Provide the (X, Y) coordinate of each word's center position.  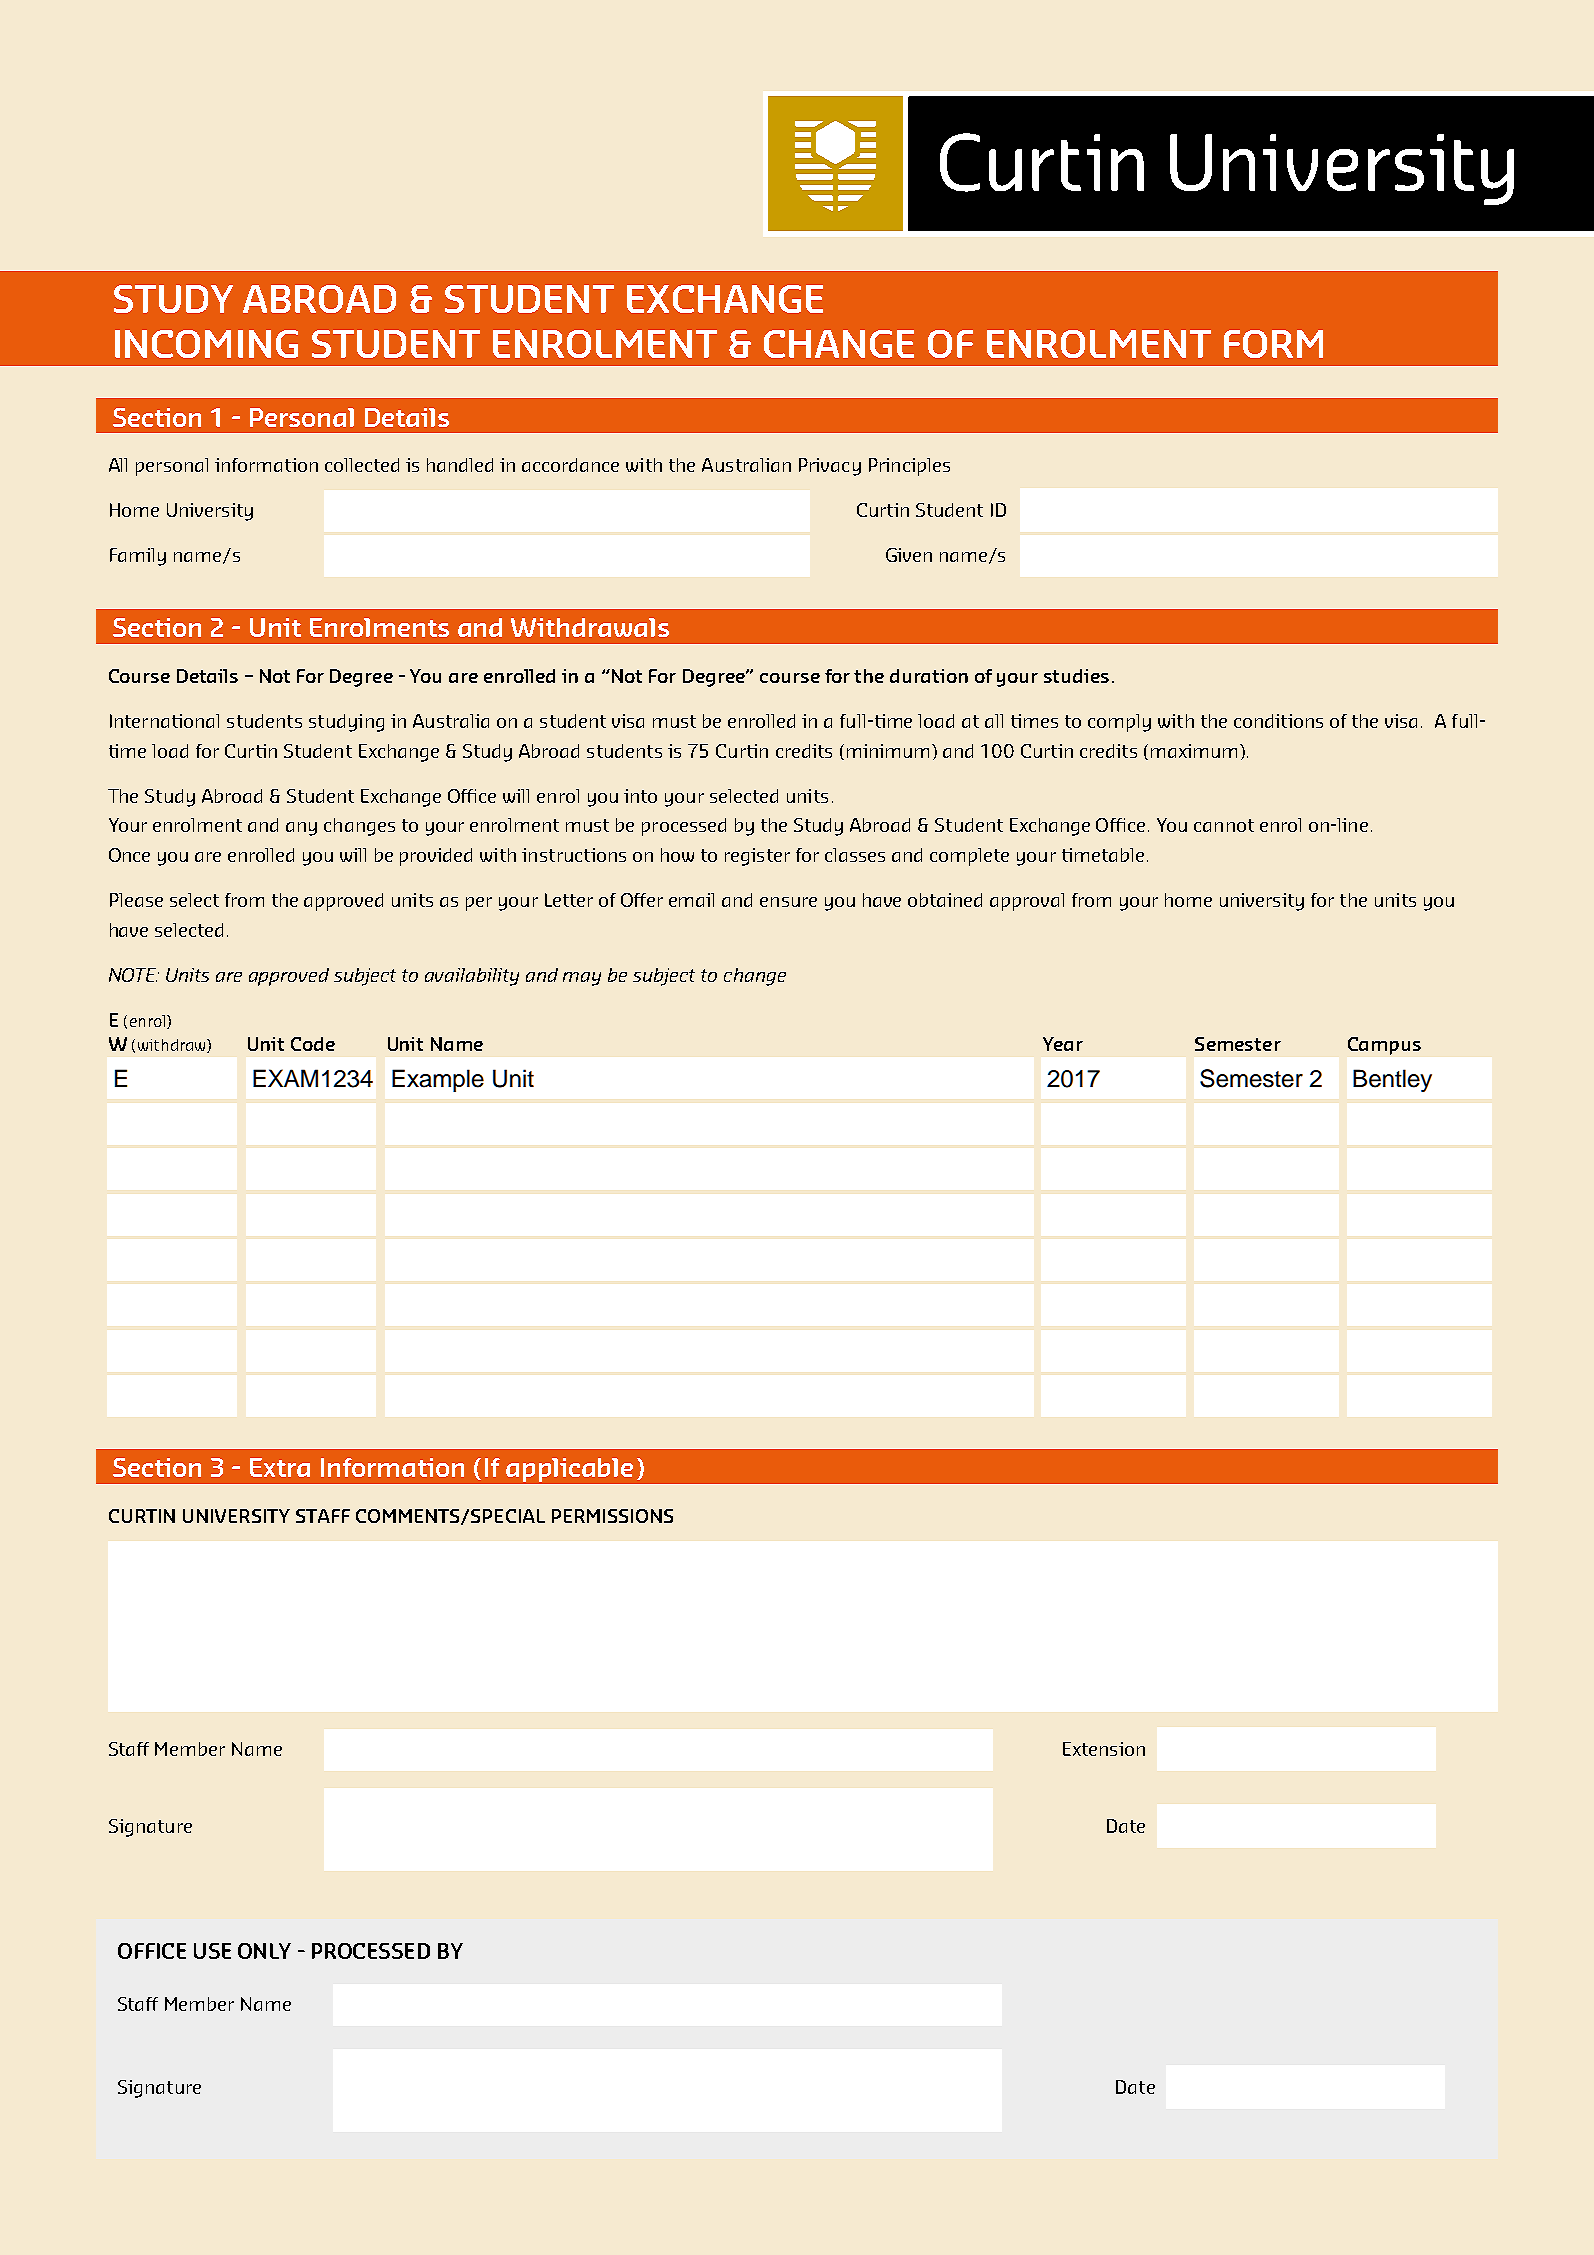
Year (1063, 1044)
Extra (280, 1467)
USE (212, 1951)
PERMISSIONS (612, 1516)
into (640, 796)
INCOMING (206, 344)
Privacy (830, 467)
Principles (909, 467)
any (301, 829)
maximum (1194, 751)
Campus (1384, 1046)
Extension (1104, 1749)
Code (313, 1044)
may (582, 979)
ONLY (264, 1951)
